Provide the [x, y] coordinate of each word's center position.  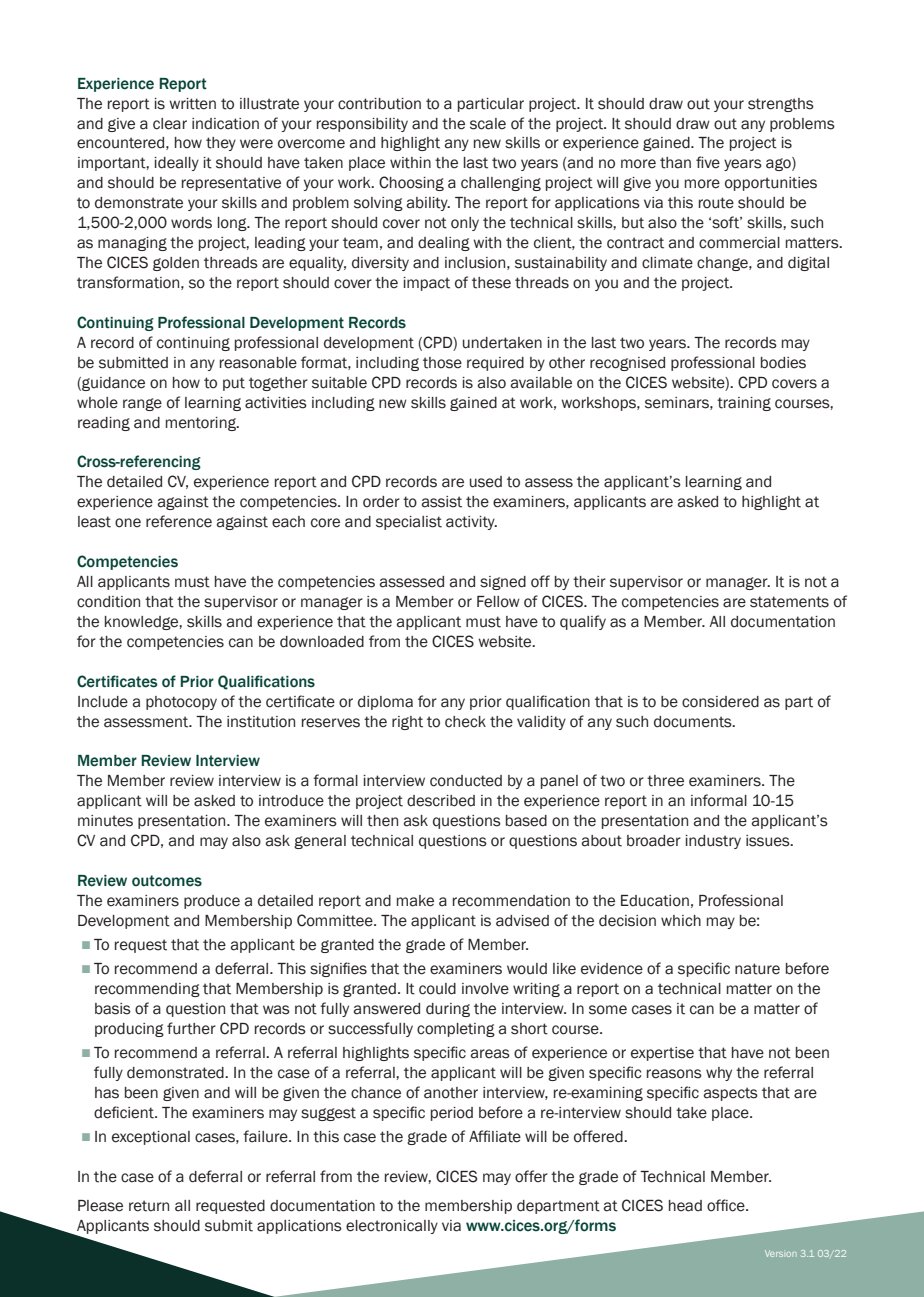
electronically [392, 1227]
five [708, 162]
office [727, 1205]
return [149, 1206]
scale [488, 124]
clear [170, 124]
